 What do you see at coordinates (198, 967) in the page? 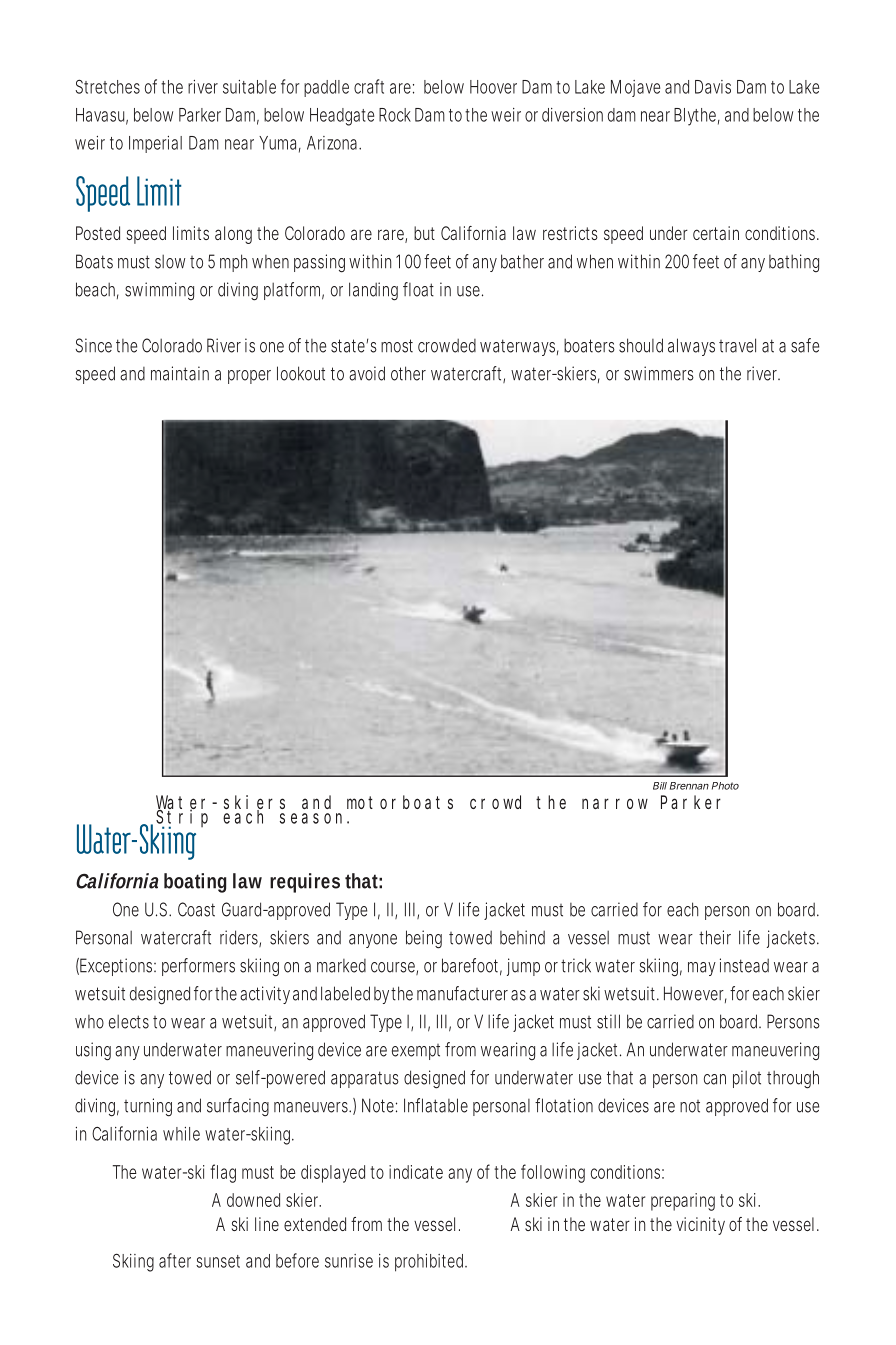
I see `performers` at bounding box center [198, 967].
